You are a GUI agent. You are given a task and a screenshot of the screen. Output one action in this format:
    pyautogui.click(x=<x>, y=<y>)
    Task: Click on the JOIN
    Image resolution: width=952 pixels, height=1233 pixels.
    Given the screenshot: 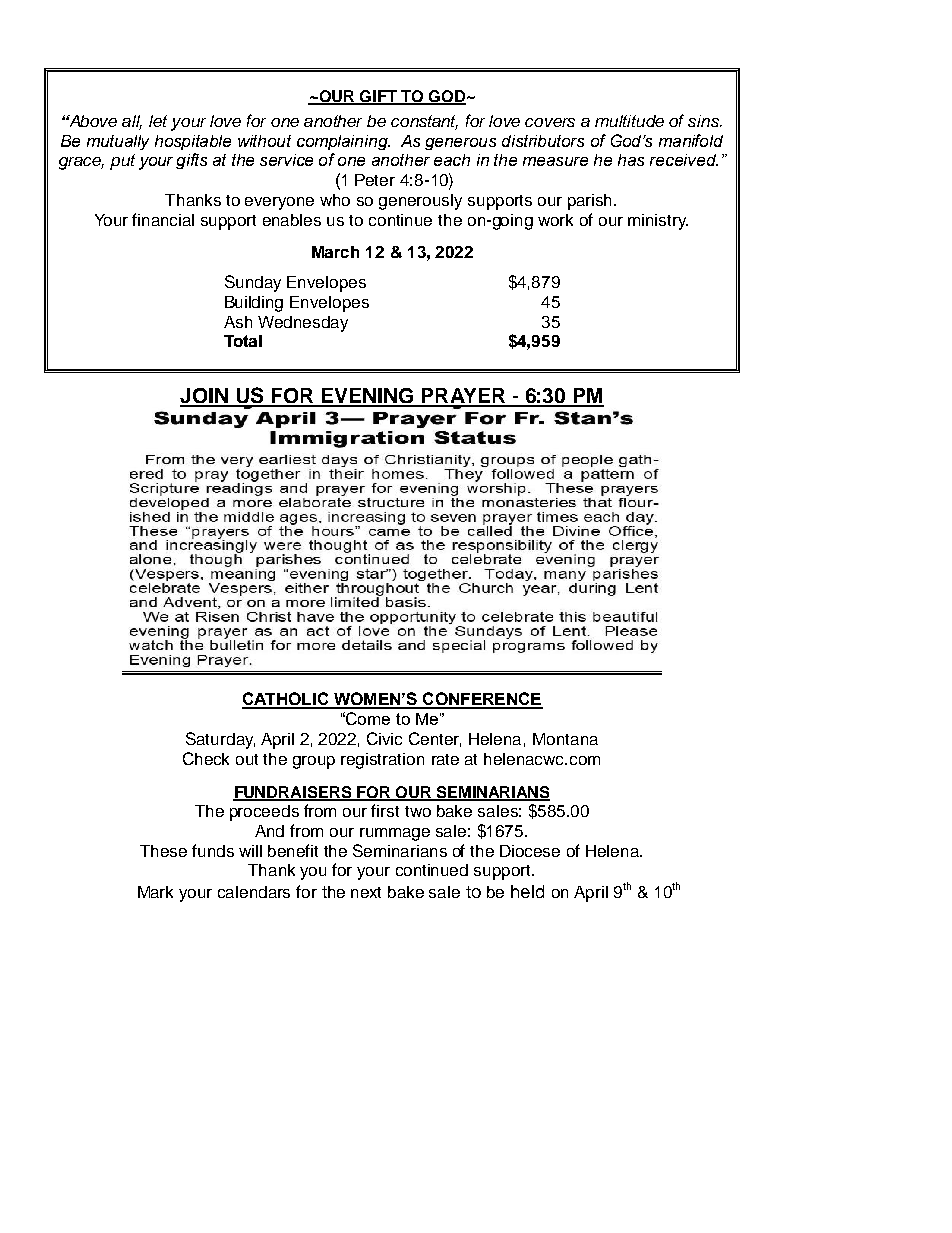 What is the action you would take?
    pyautogui.click(x=205, y=397)
